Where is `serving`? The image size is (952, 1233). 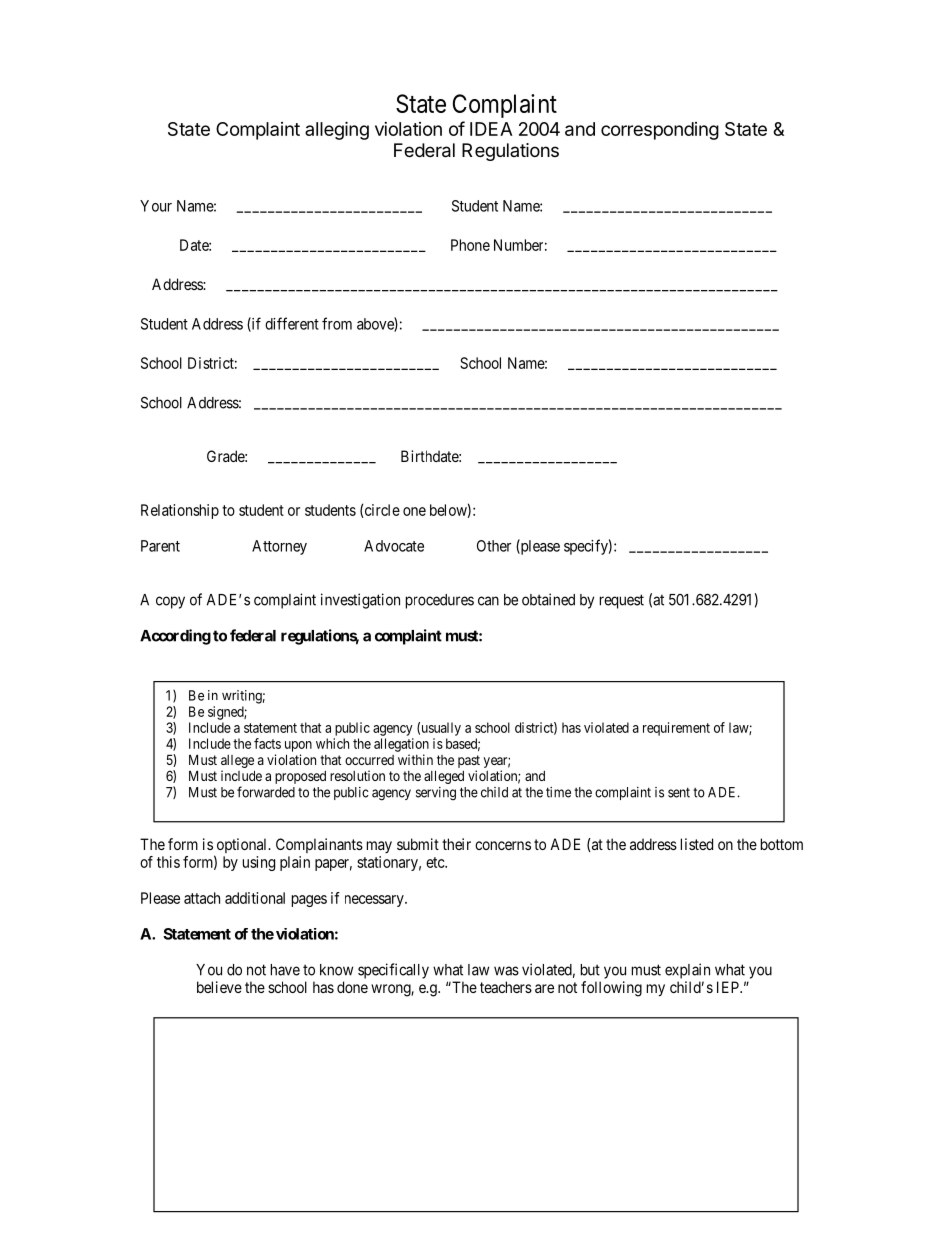 serving is located at coordinates (436, 794).
